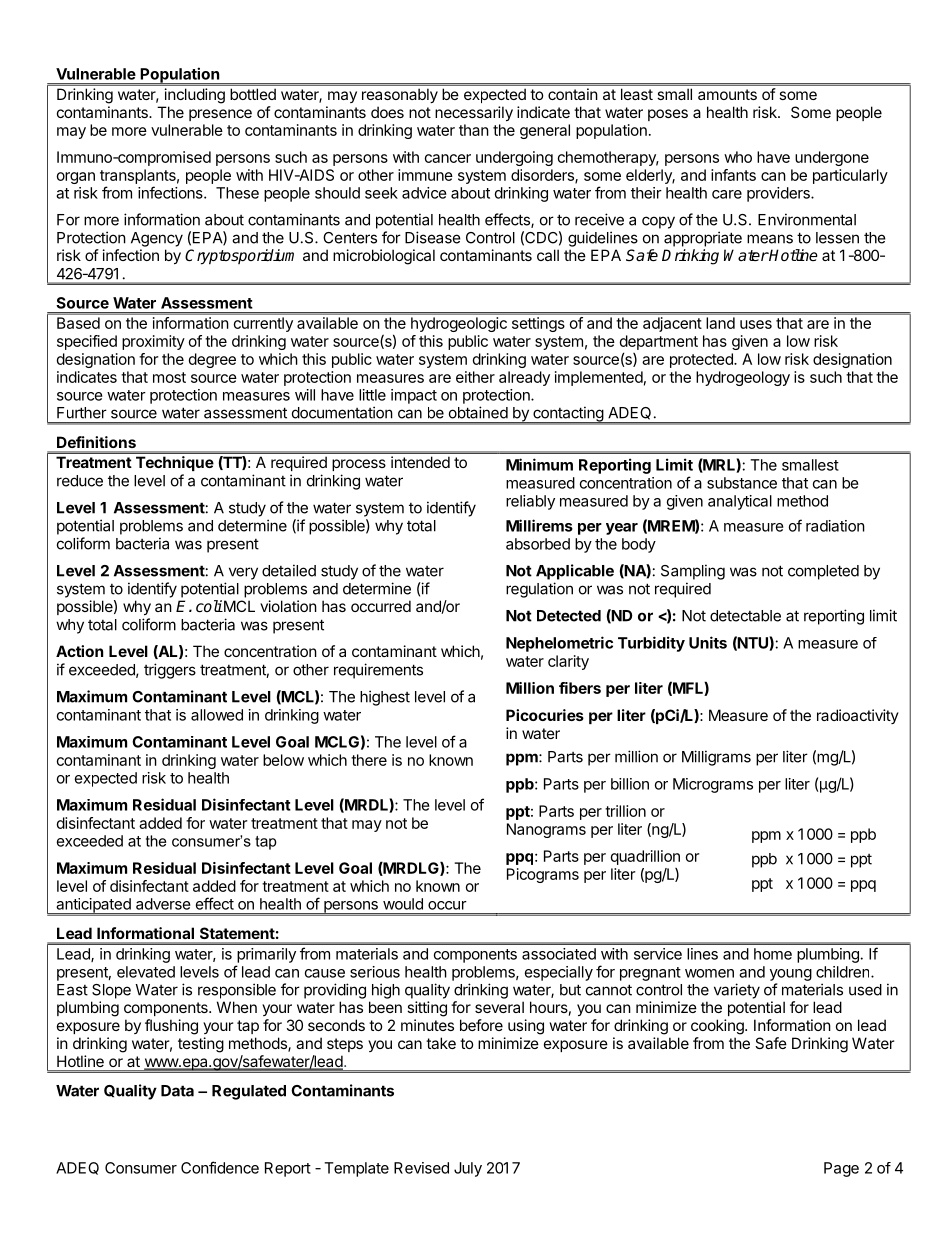 The width and height of the screenshot is (952, 1233). What do you see at coordinates (745, 616) in the screenshot?
I see `detectable` at bounding box center [745, 616].
